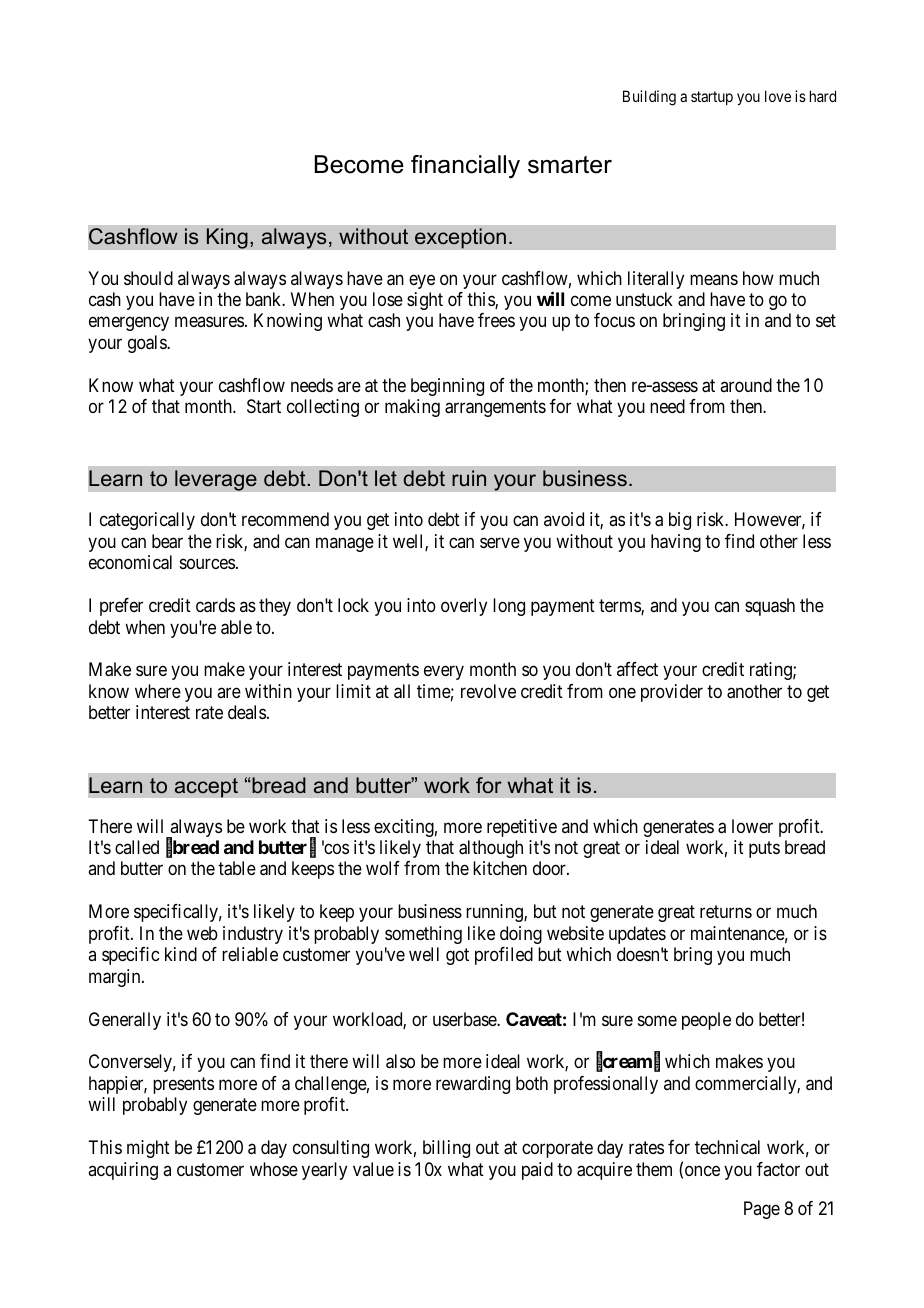 The width and height of the image is (924, 1308). What do you see at coordinates (206, 788) in the image?
I see `accept` at bounding box center [206, 788].
